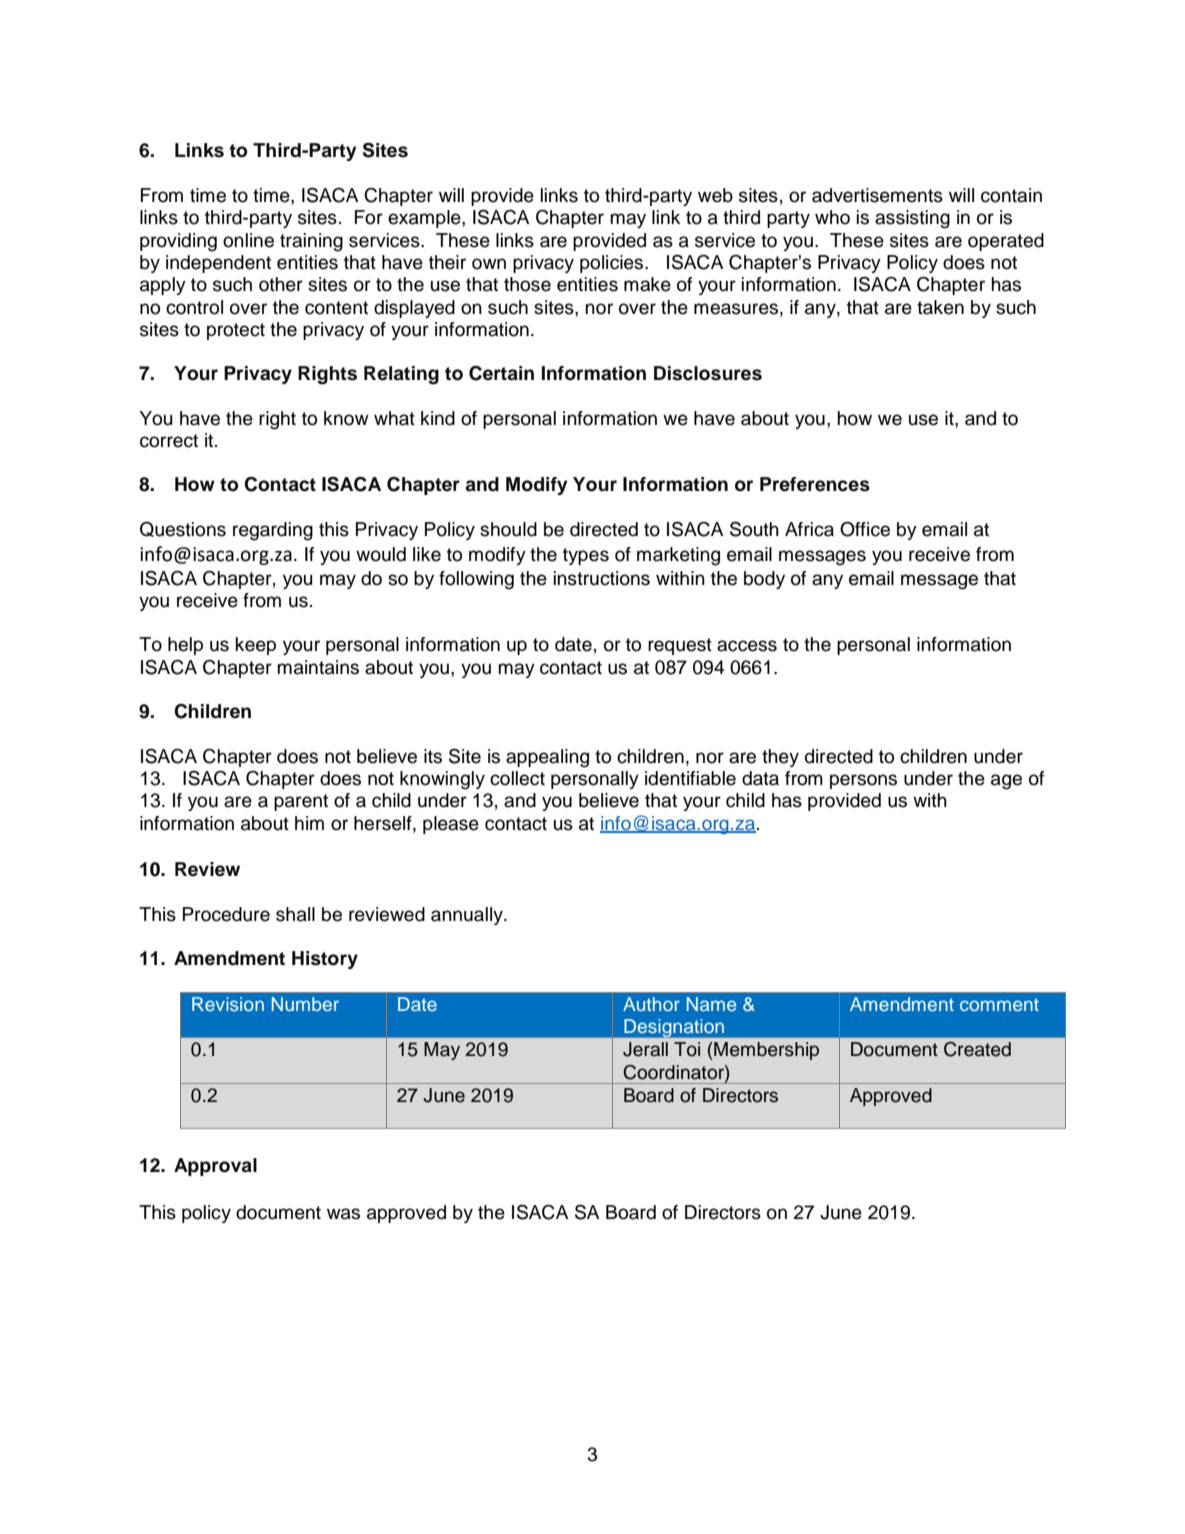 Image resolution: width=1185 pixels, height=1534 pixels. Describe the element at coordinates (687, 1049) in the screenshot. I see `Toi` at that location.
